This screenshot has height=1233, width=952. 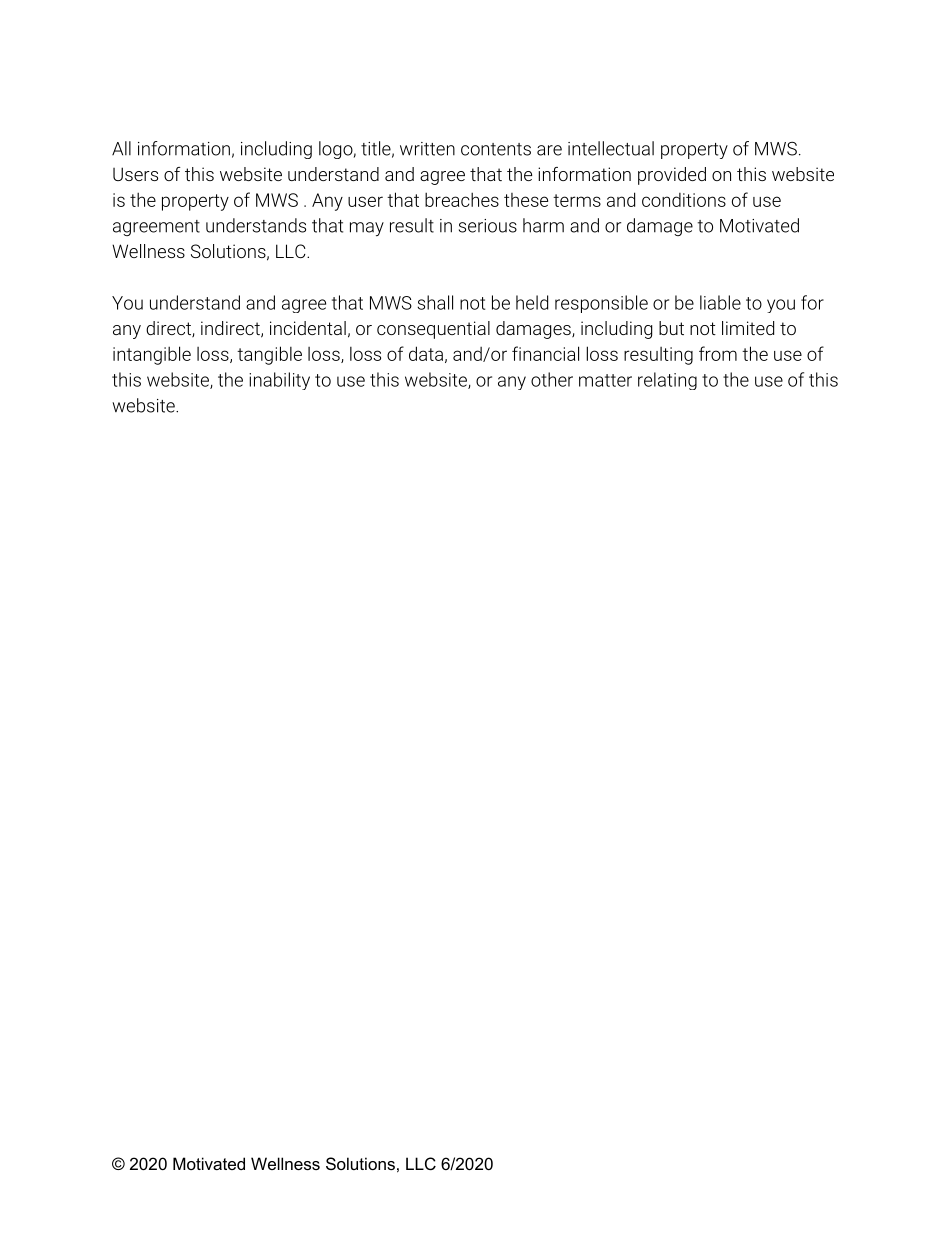 I want to click on may, so click(x=367, y=229).
